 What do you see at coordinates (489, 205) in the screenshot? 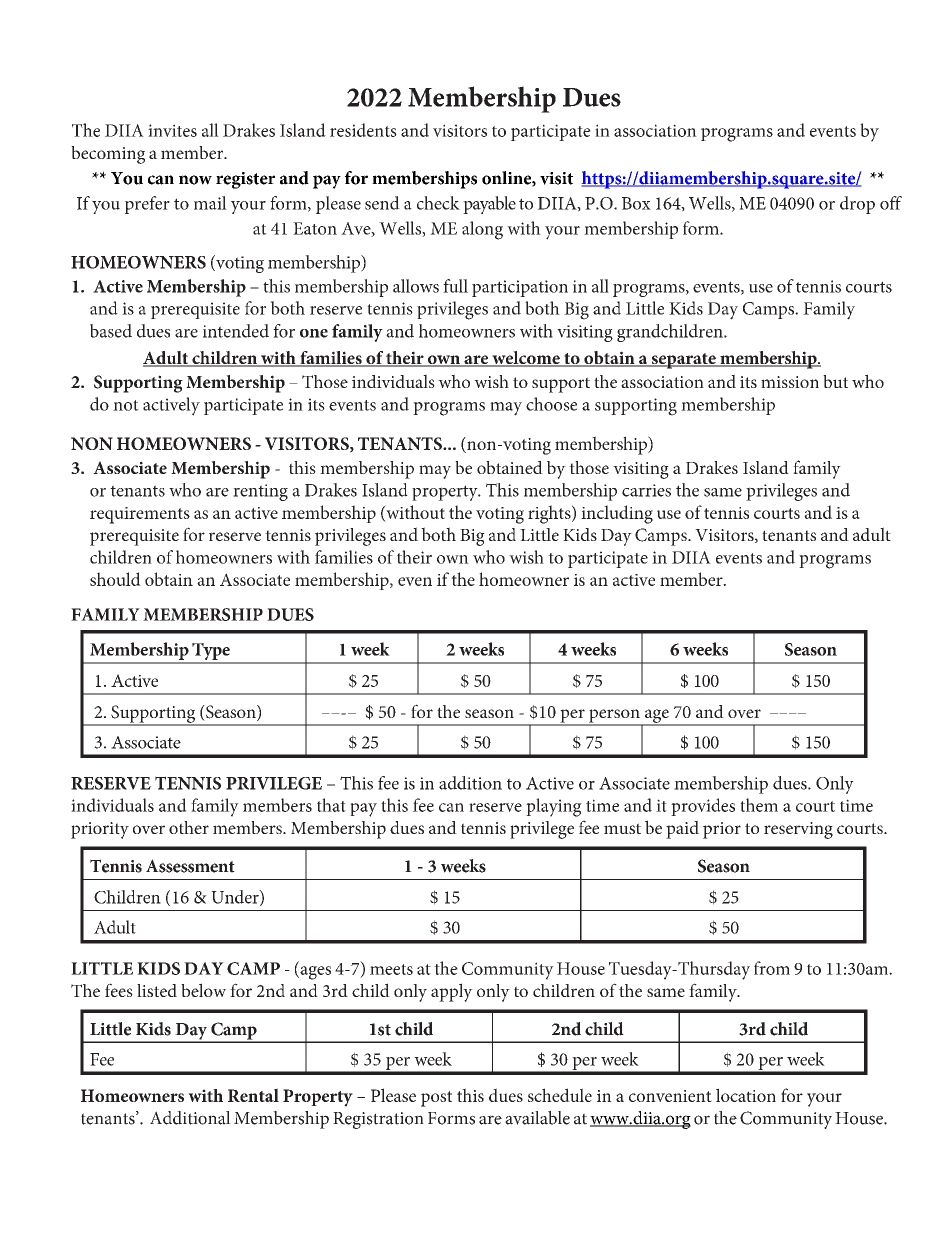
I see `payable` at bounding box center [489, 205].
